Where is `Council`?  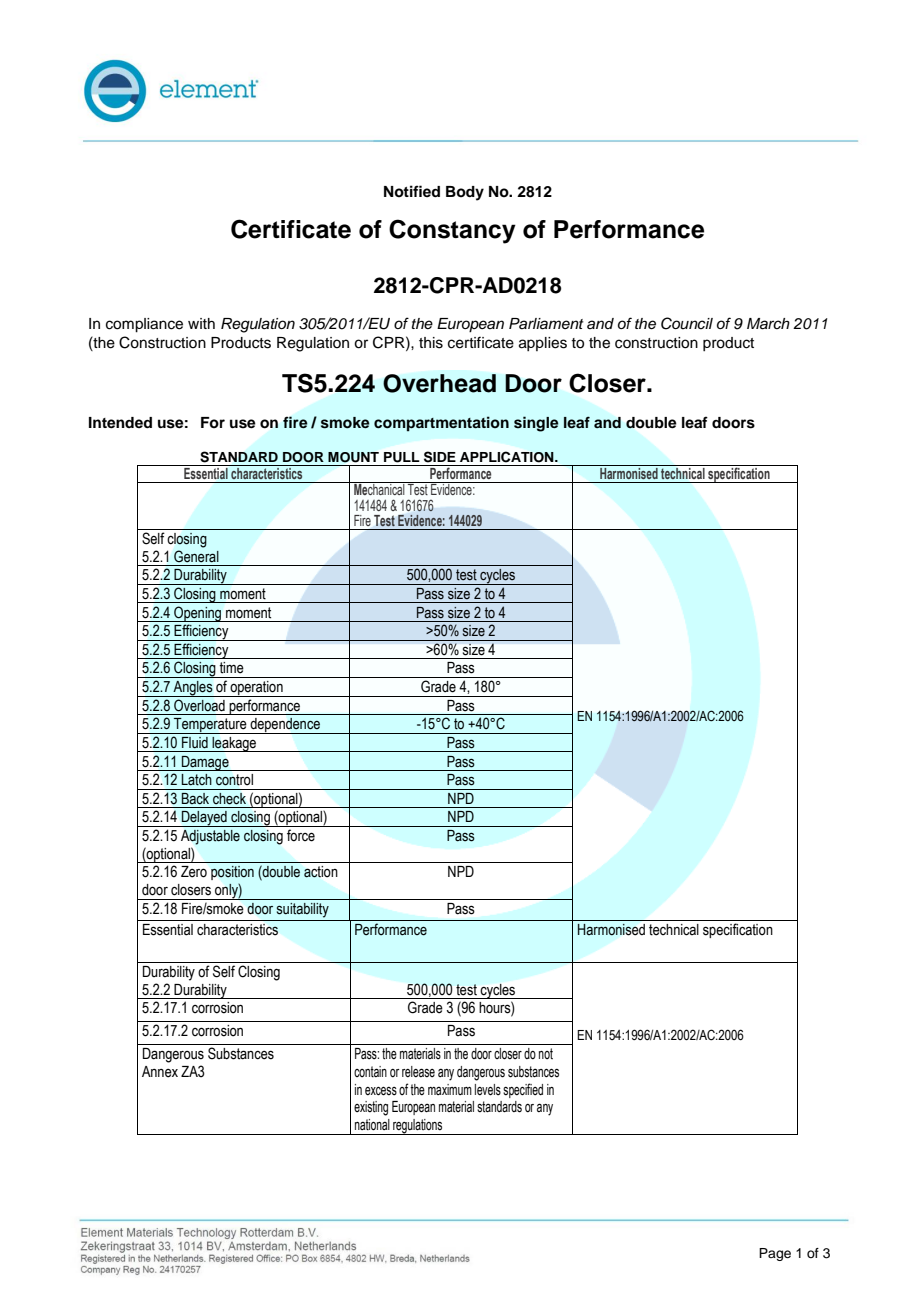 Council is located at coordinates (687, 323).
